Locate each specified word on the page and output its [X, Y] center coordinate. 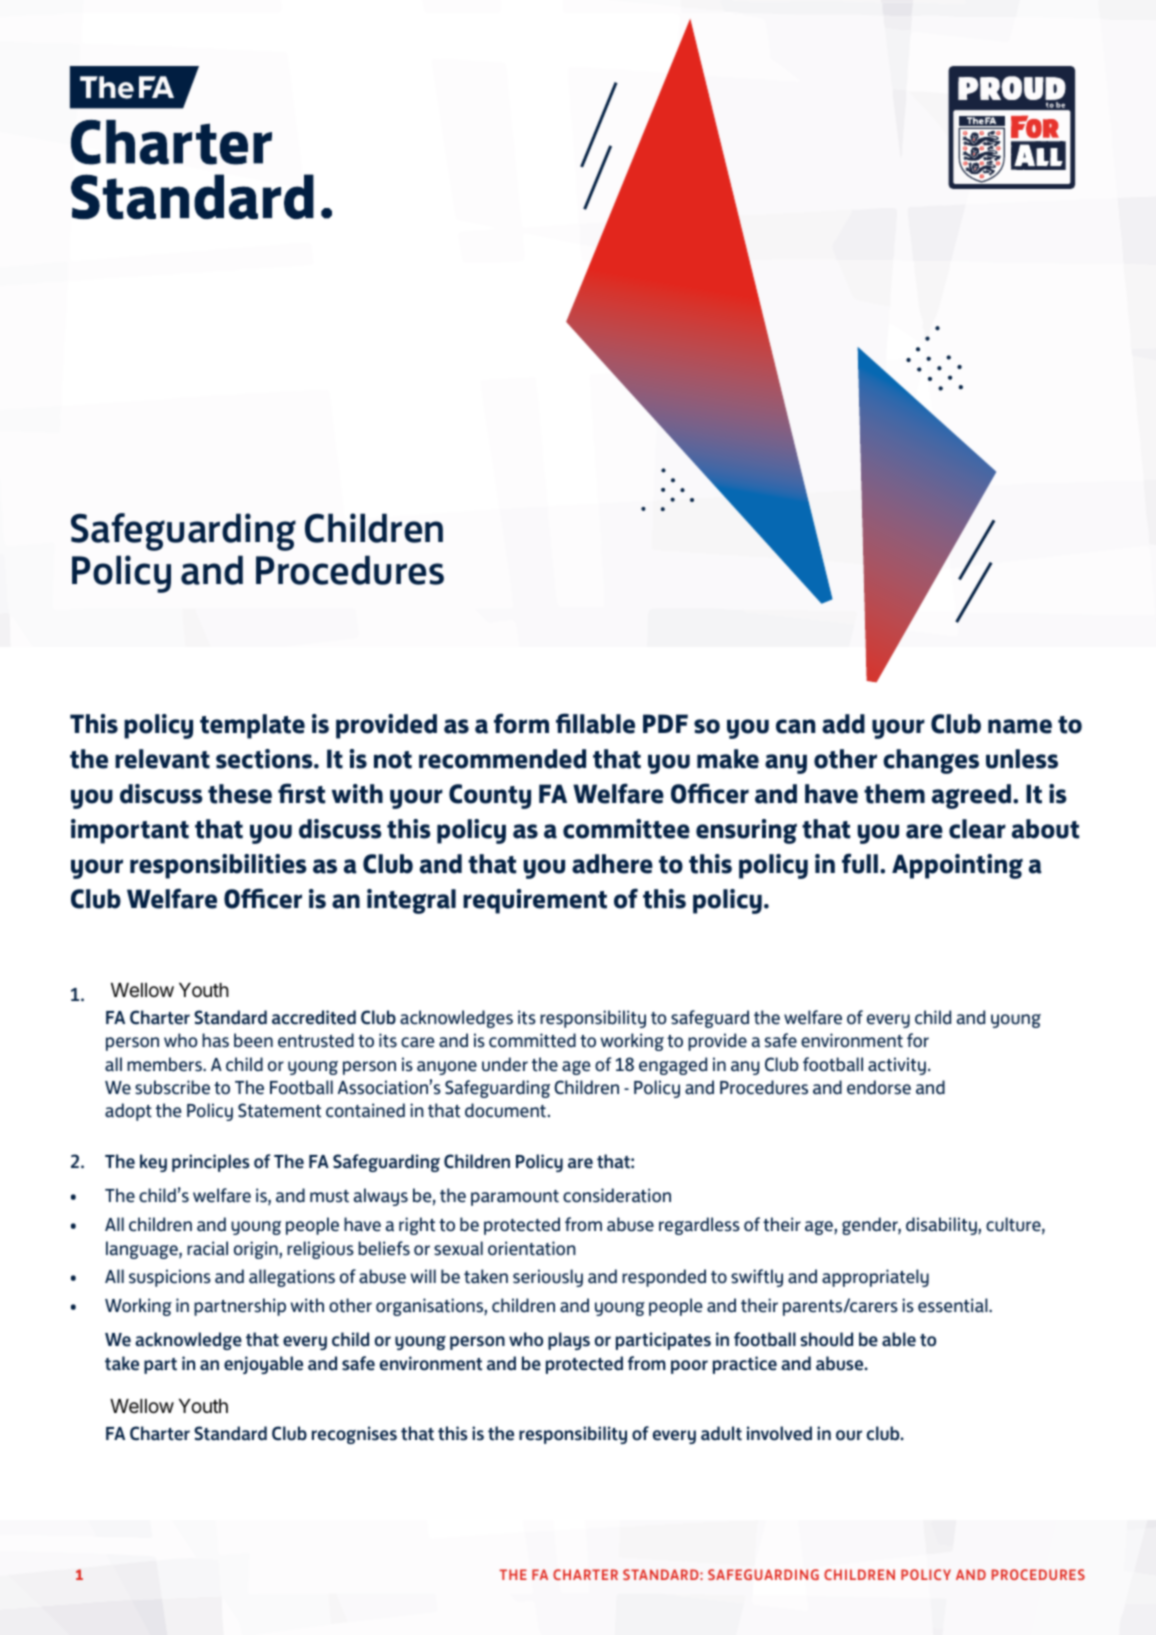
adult [721, 1433]
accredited [314, 1017]
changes [931, 761]
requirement [535, 901]
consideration [617, 1195]
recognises [354, 1435]
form [521, 723]
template [252, 726]
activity [897, 1066]
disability [942, 1226]
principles [211, 1163]
